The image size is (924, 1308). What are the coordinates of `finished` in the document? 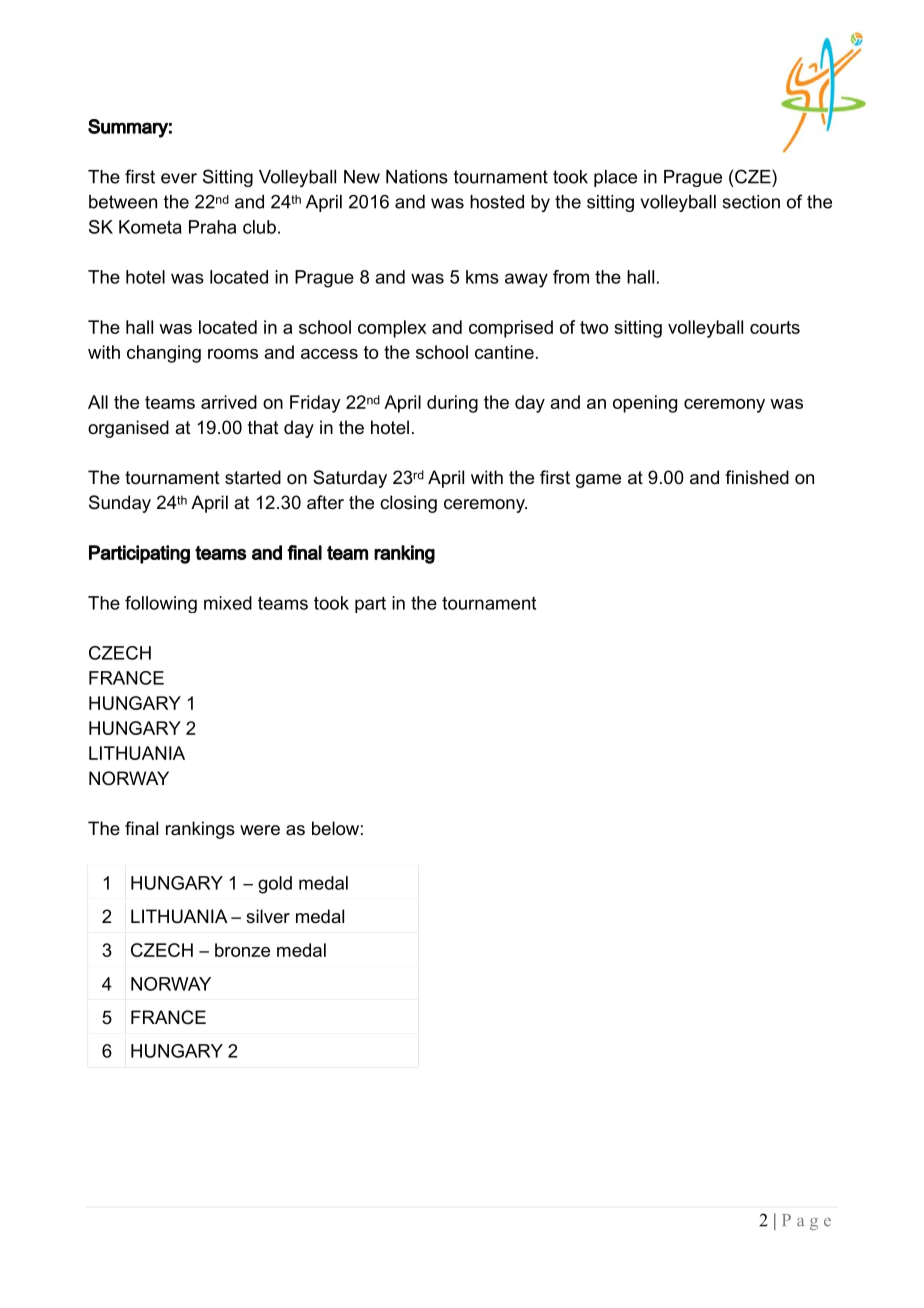 It's located at (757, 477).
